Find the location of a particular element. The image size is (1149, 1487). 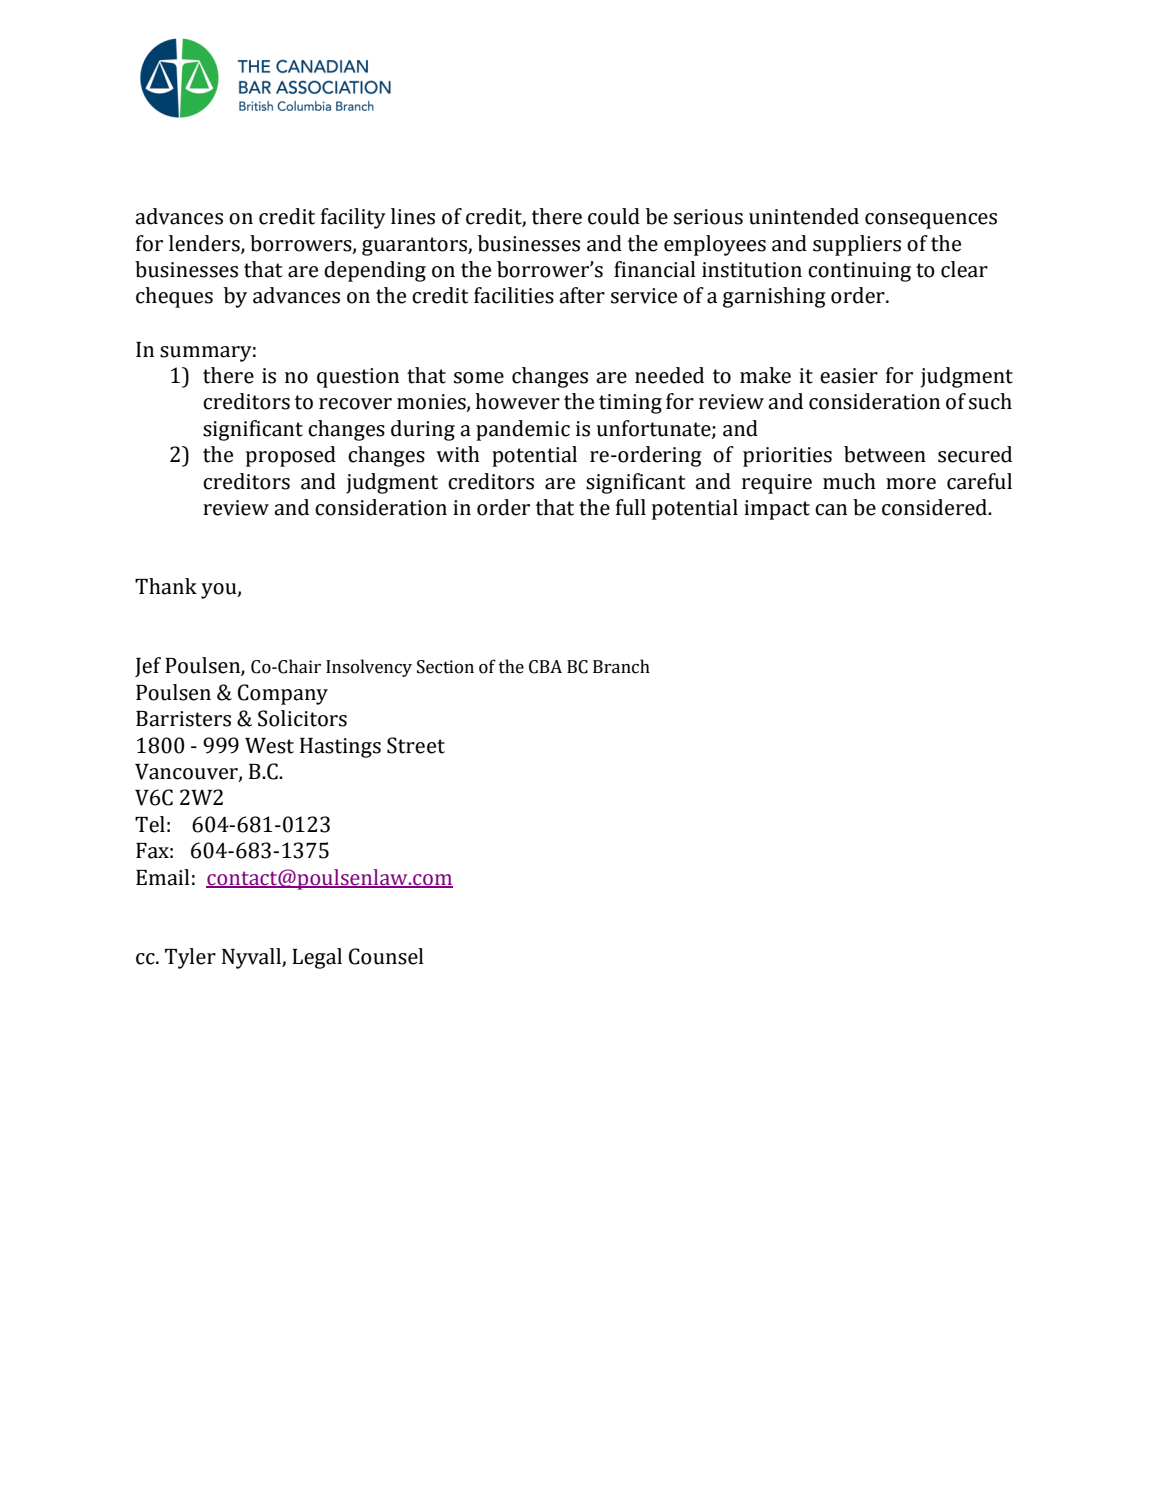

Tyler is located at coordinates (190, 958).
